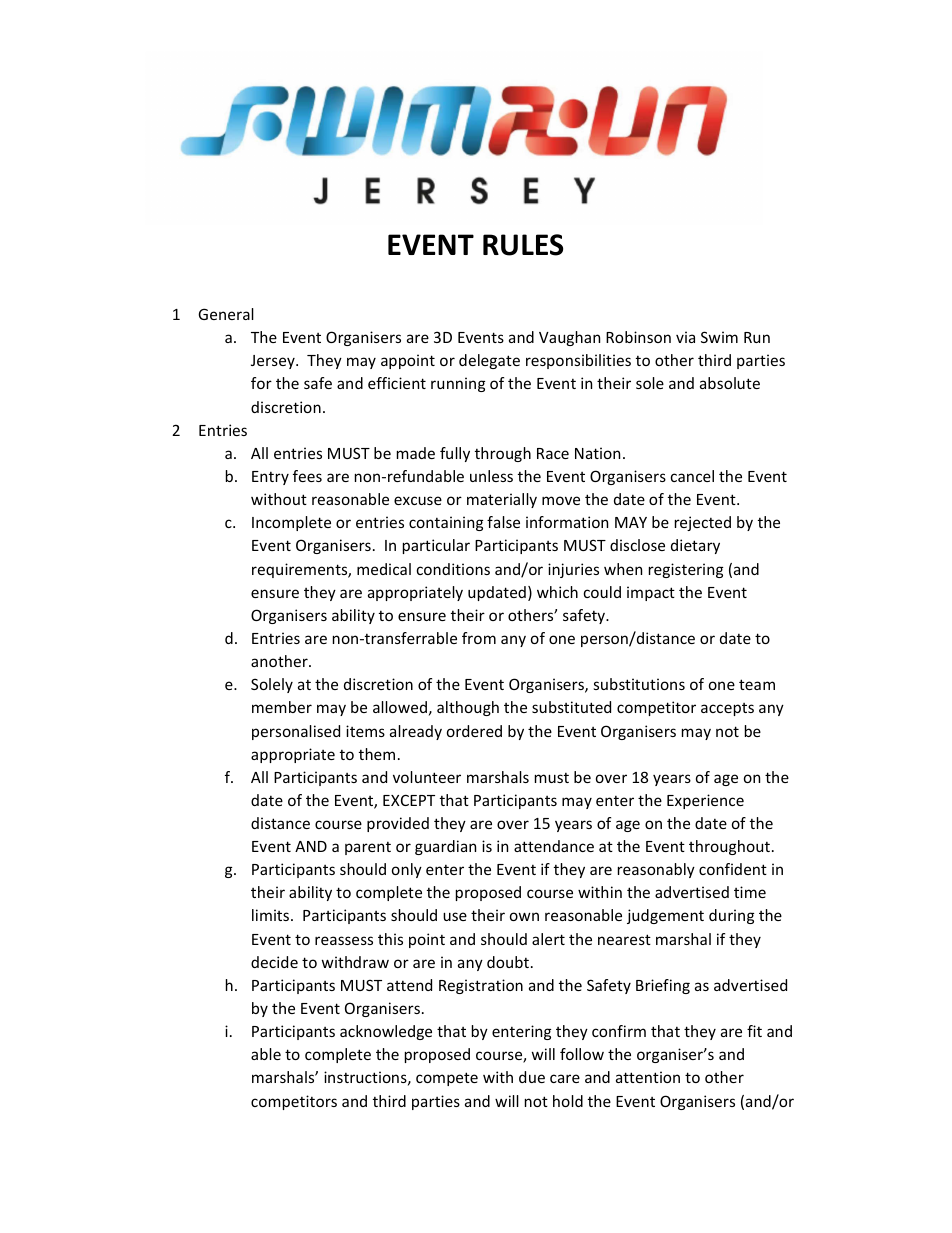  What do you see at coordinates (386, 1032) in the screenshot?
I see `acknowledge` at bounding box center [386, 1032].
